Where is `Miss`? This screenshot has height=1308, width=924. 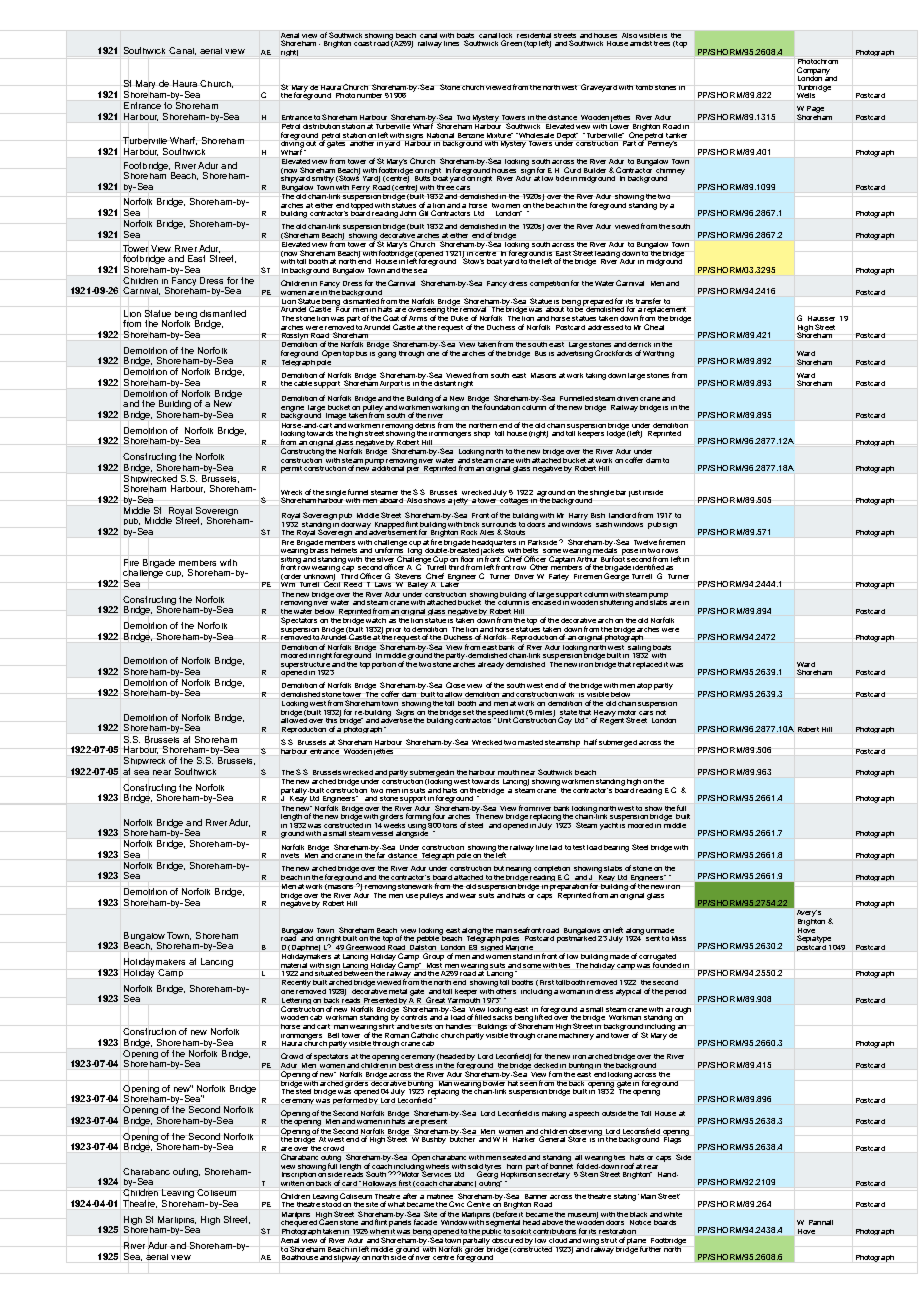 Miss is located at coordinates (679, 938).
